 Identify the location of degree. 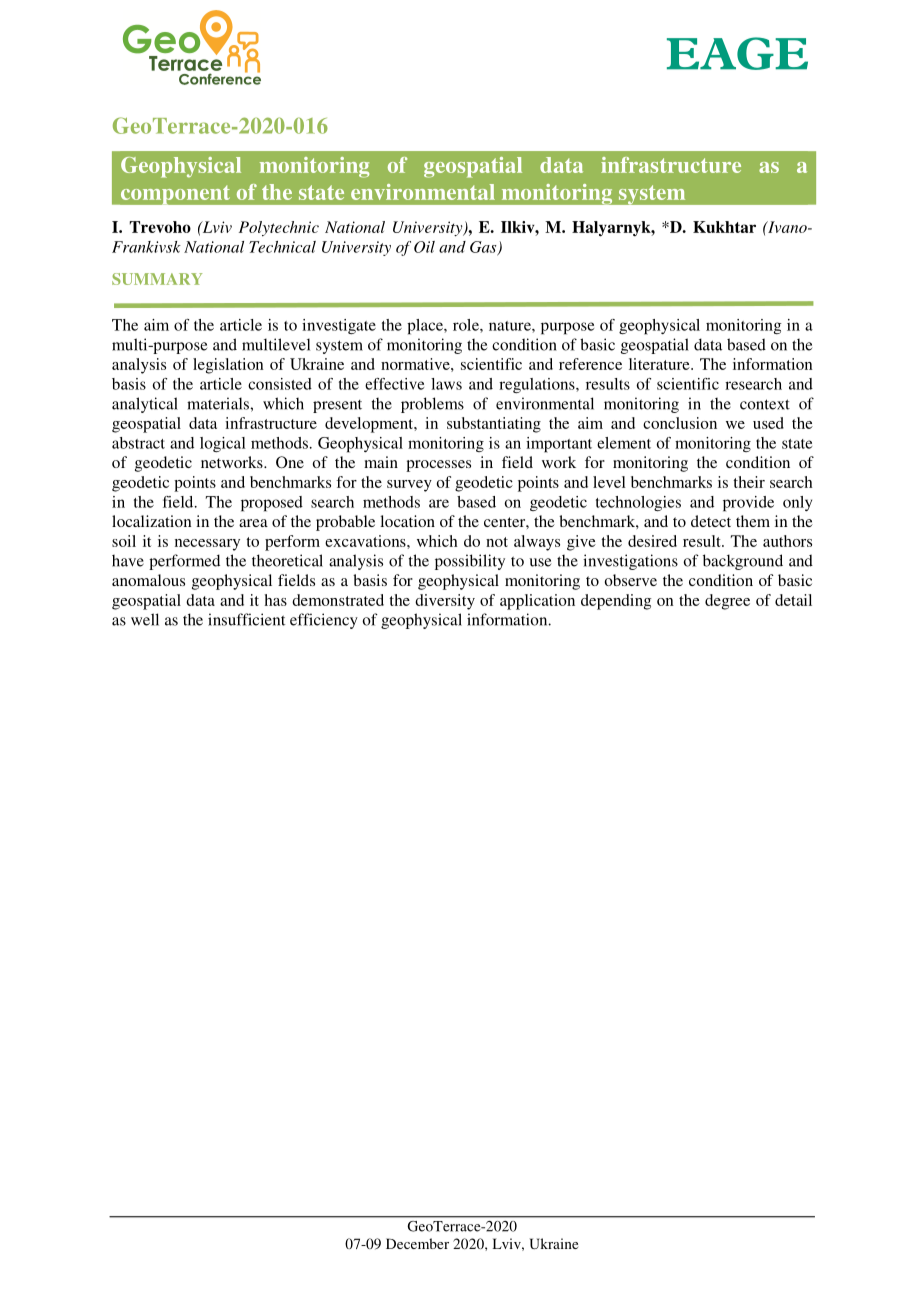
(727, 602).
